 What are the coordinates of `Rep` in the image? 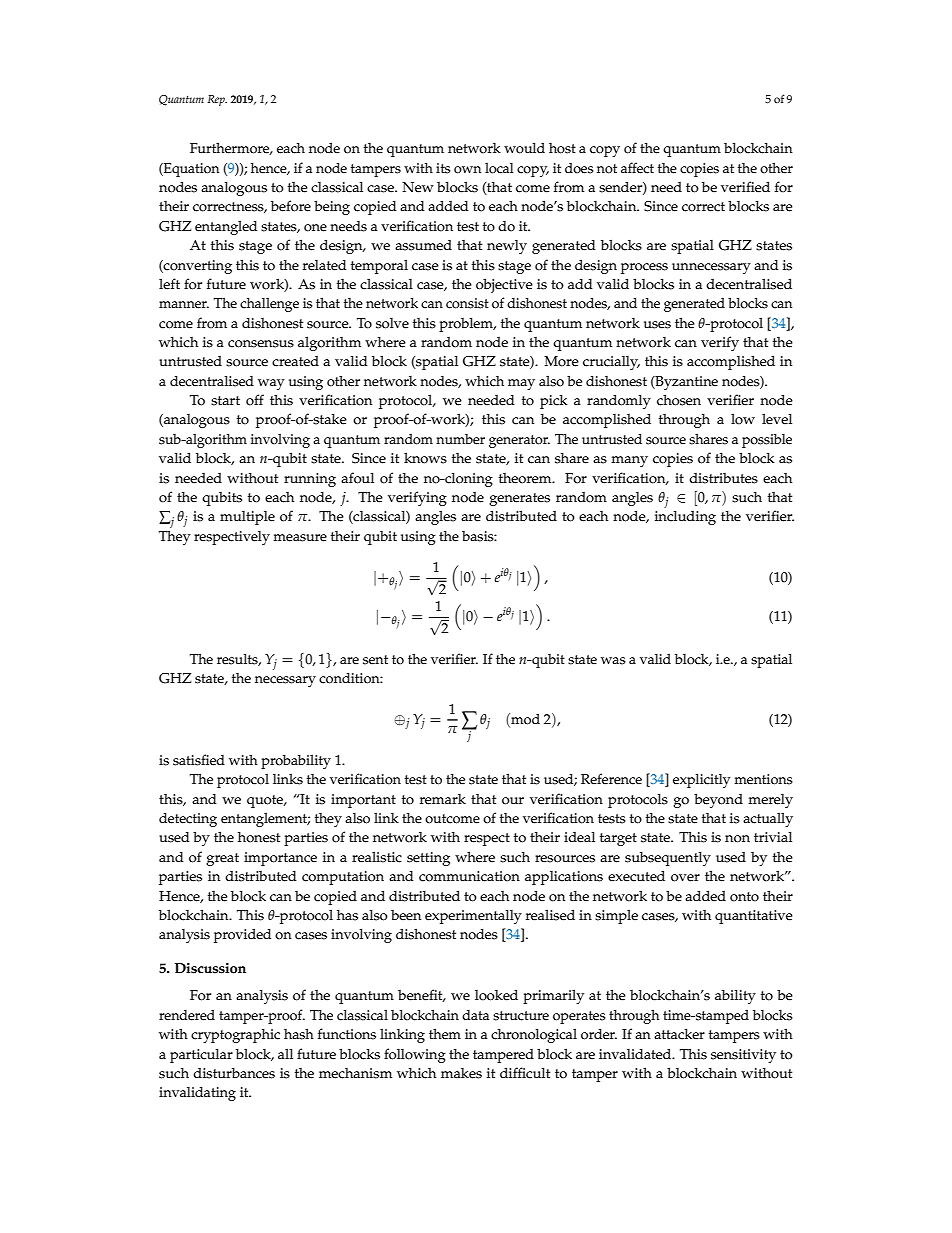 It's located at (217, 100).
